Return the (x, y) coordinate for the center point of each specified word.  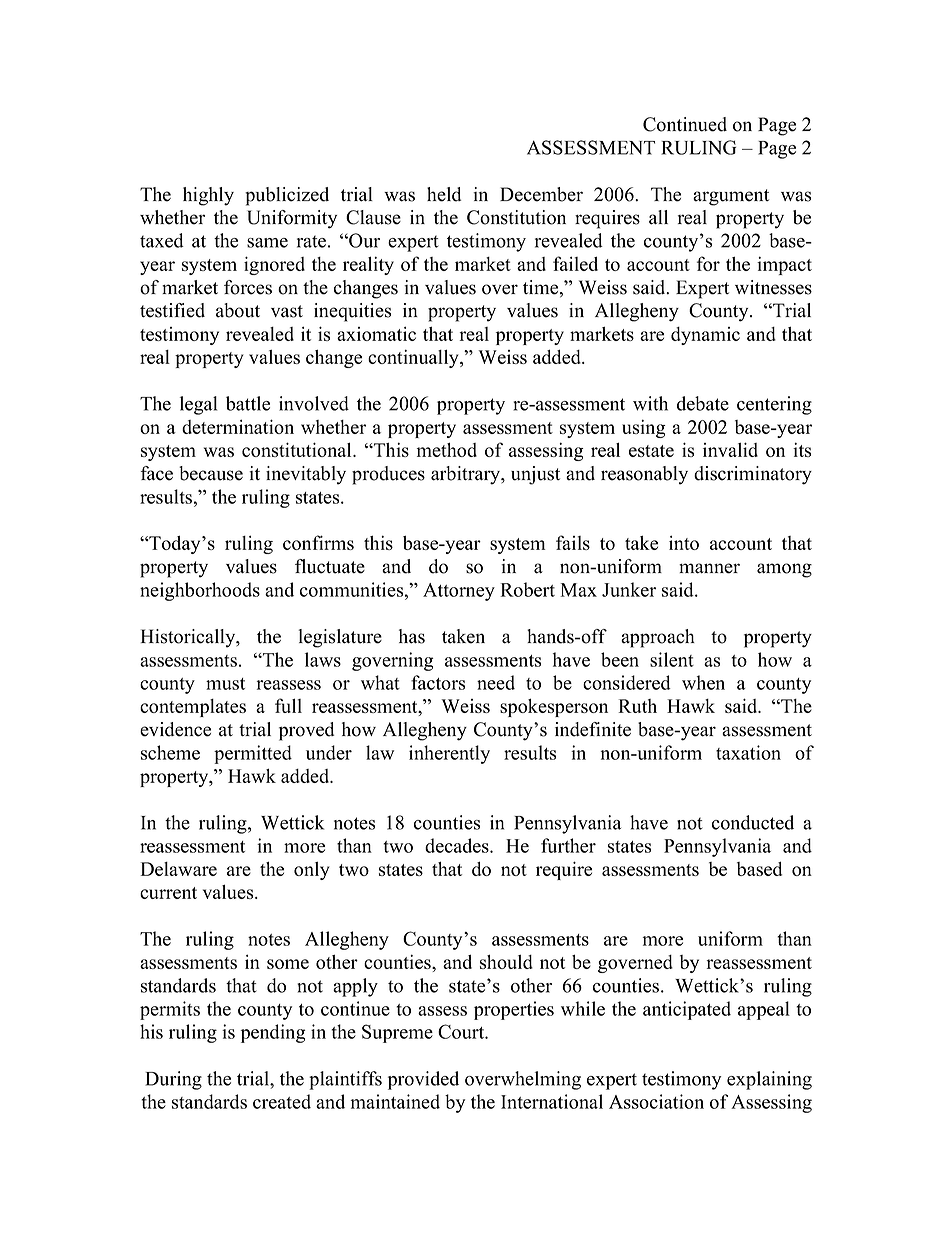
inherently (449, 754)
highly (208, 196)
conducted (753, 822)
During (173, 1080)
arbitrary (467, 475)
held (444, 194)
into (684, 542)
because (211, 473)
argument (731, 197)
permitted (253, 754)
